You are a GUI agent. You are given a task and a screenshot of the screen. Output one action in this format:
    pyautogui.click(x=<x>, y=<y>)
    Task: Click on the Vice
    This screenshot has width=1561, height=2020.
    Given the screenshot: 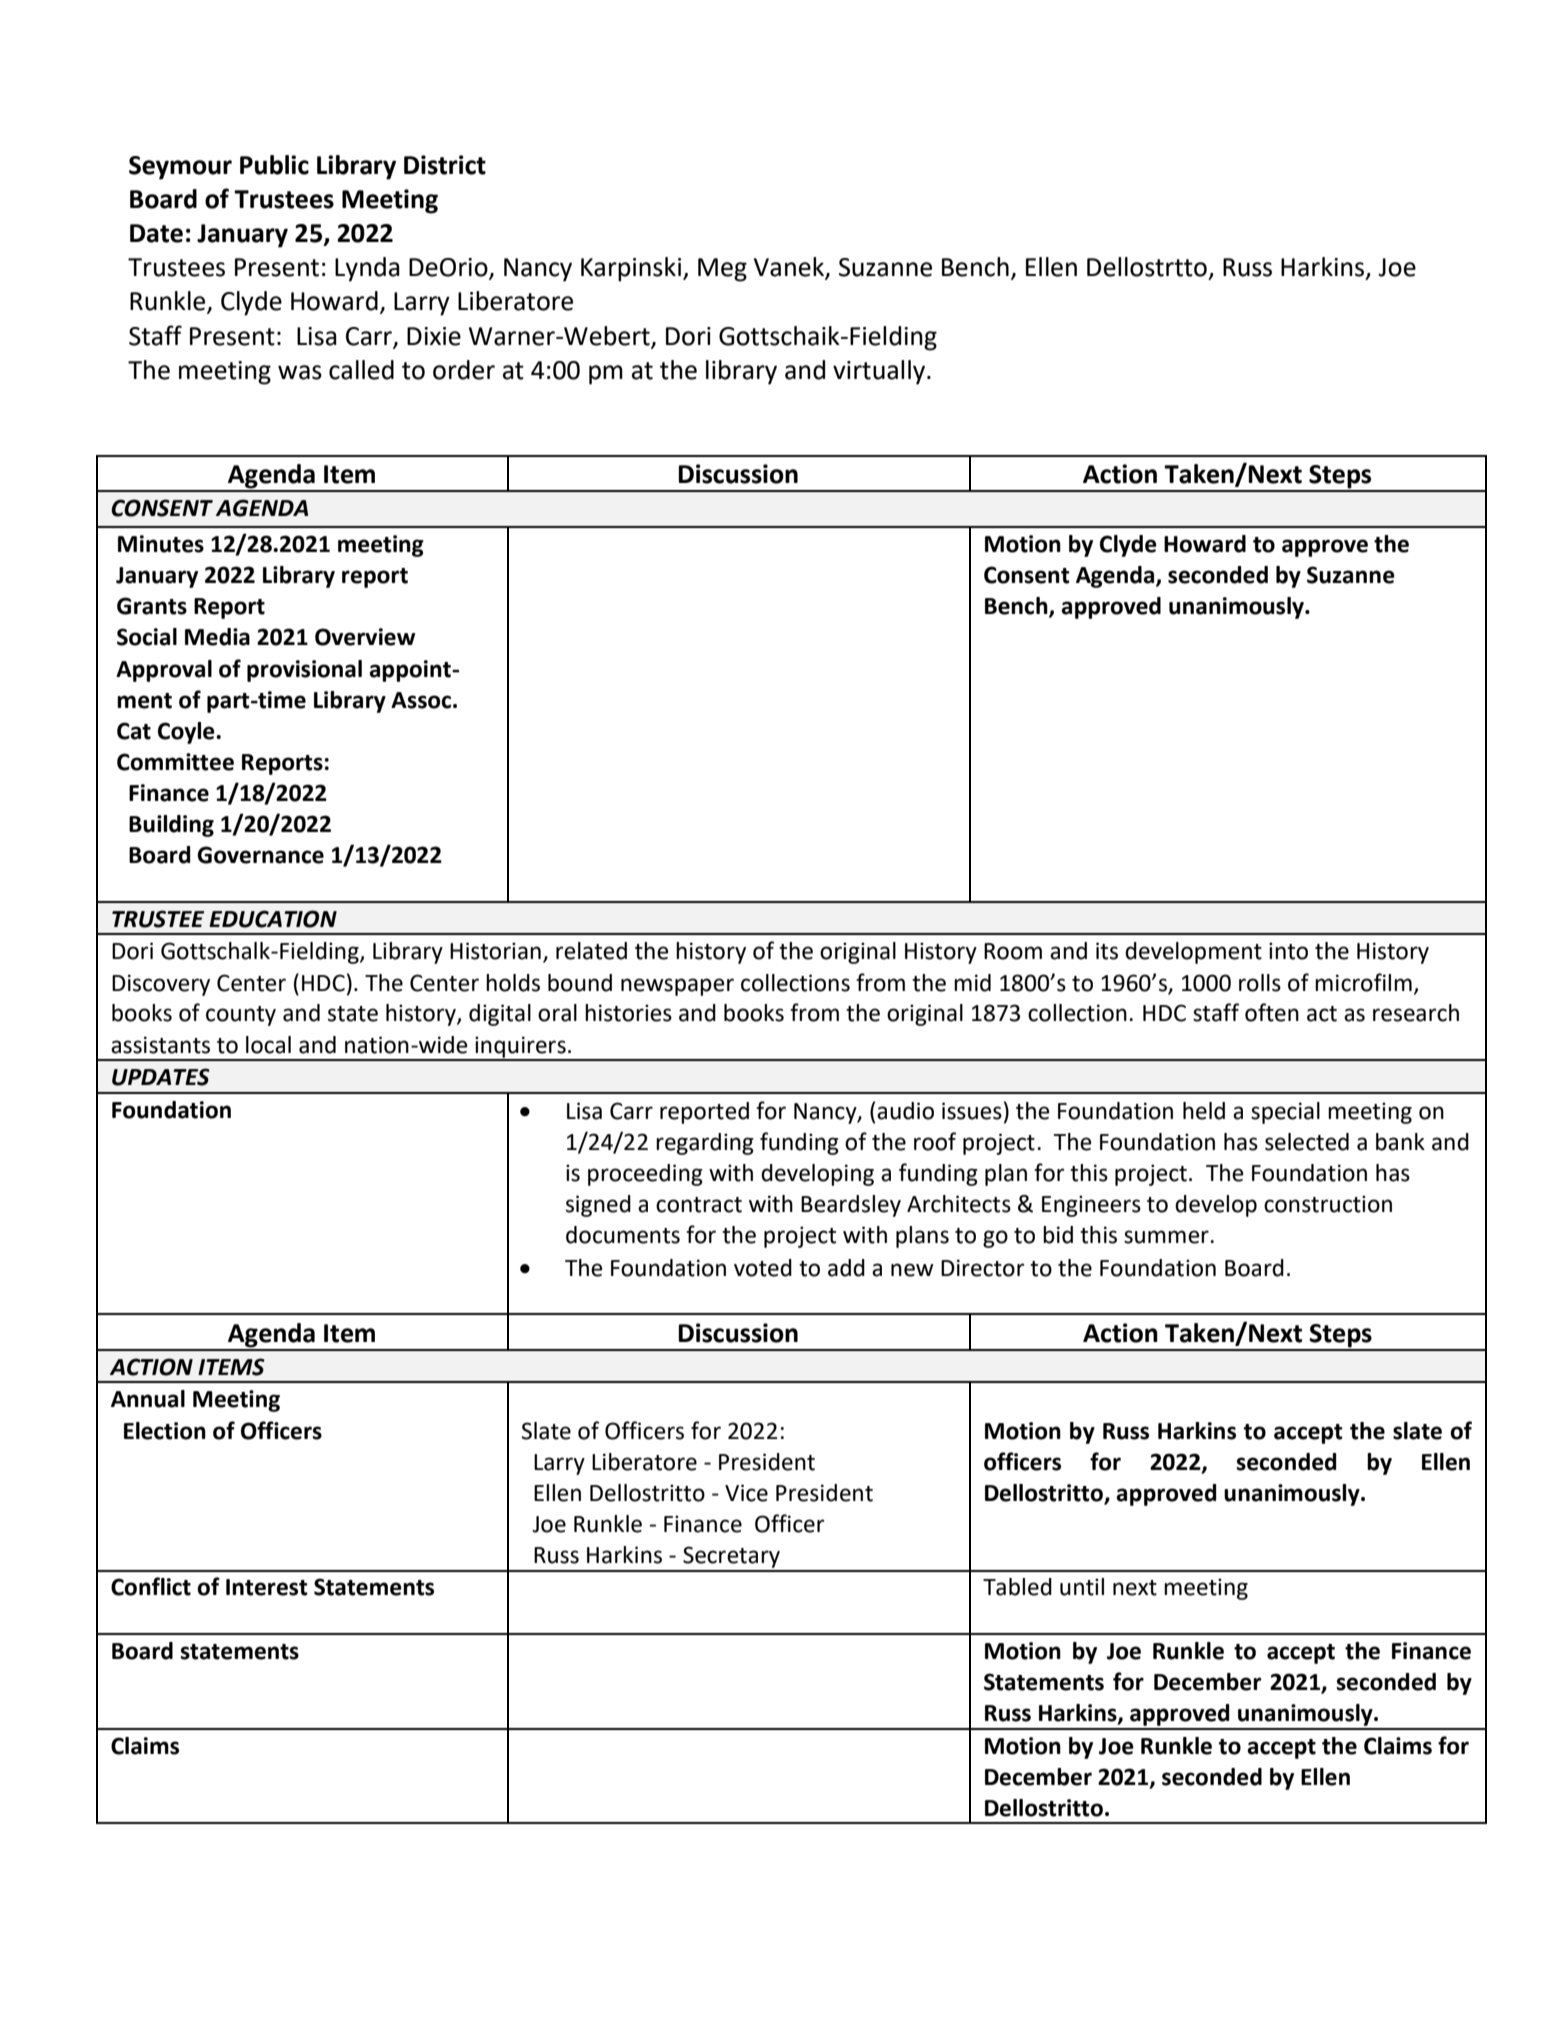 What is the action you would take?
    pyautogui.click(x=746, y=1493)
